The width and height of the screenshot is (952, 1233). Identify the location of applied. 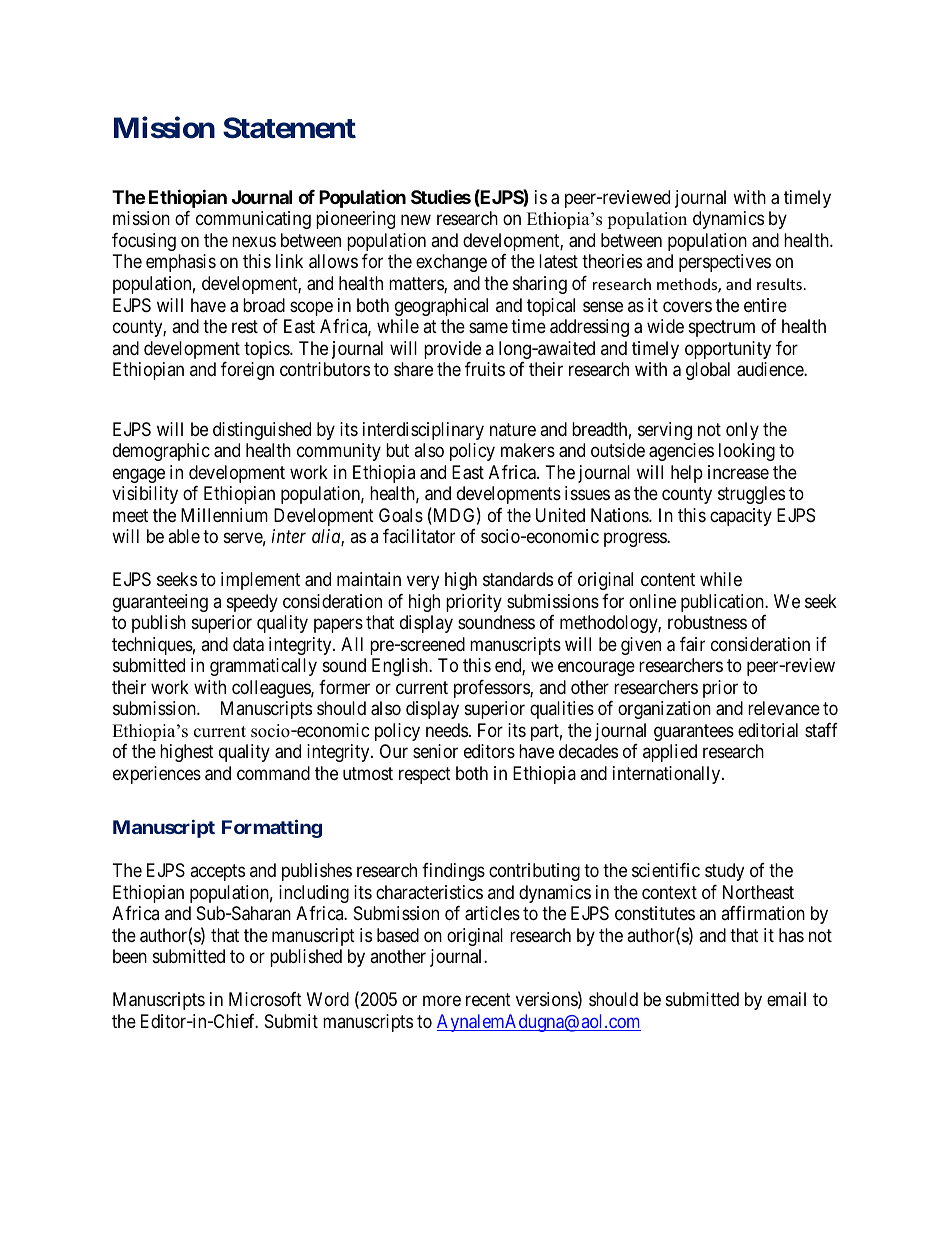
(670, 753).
